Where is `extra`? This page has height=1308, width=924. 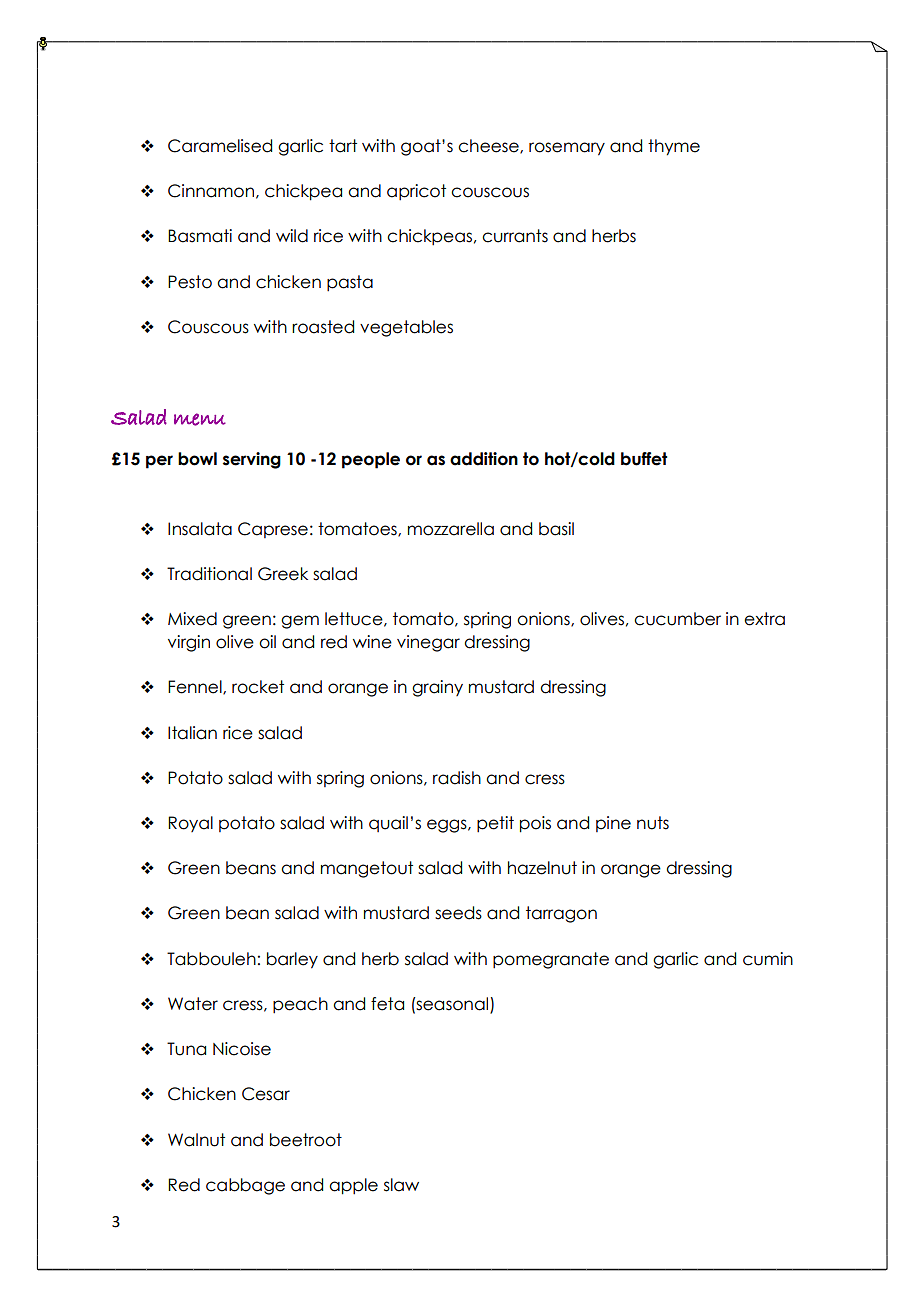
extra is located at coordinates (764, 619).
